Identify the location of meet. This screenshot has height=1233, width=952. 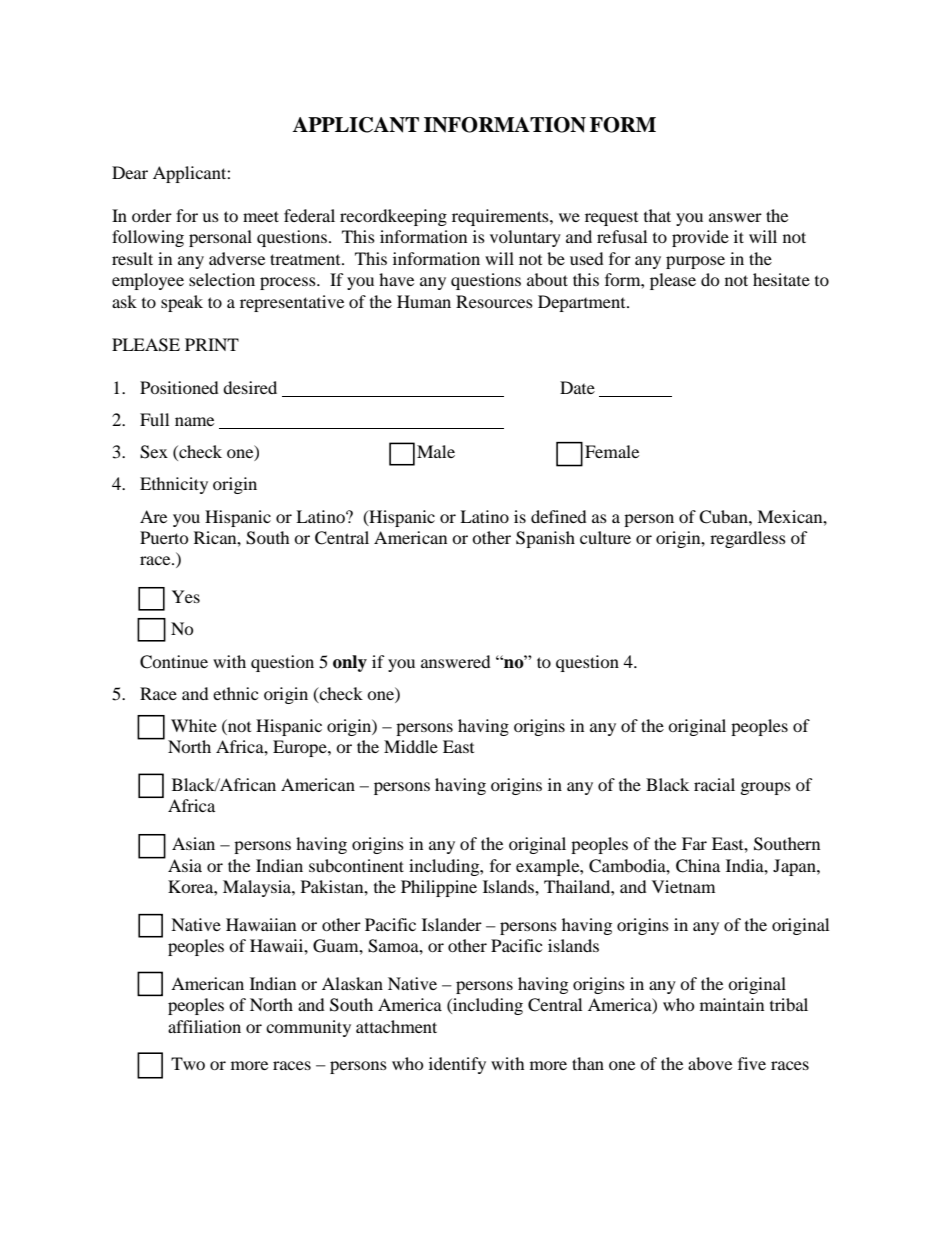
(261, 216).
